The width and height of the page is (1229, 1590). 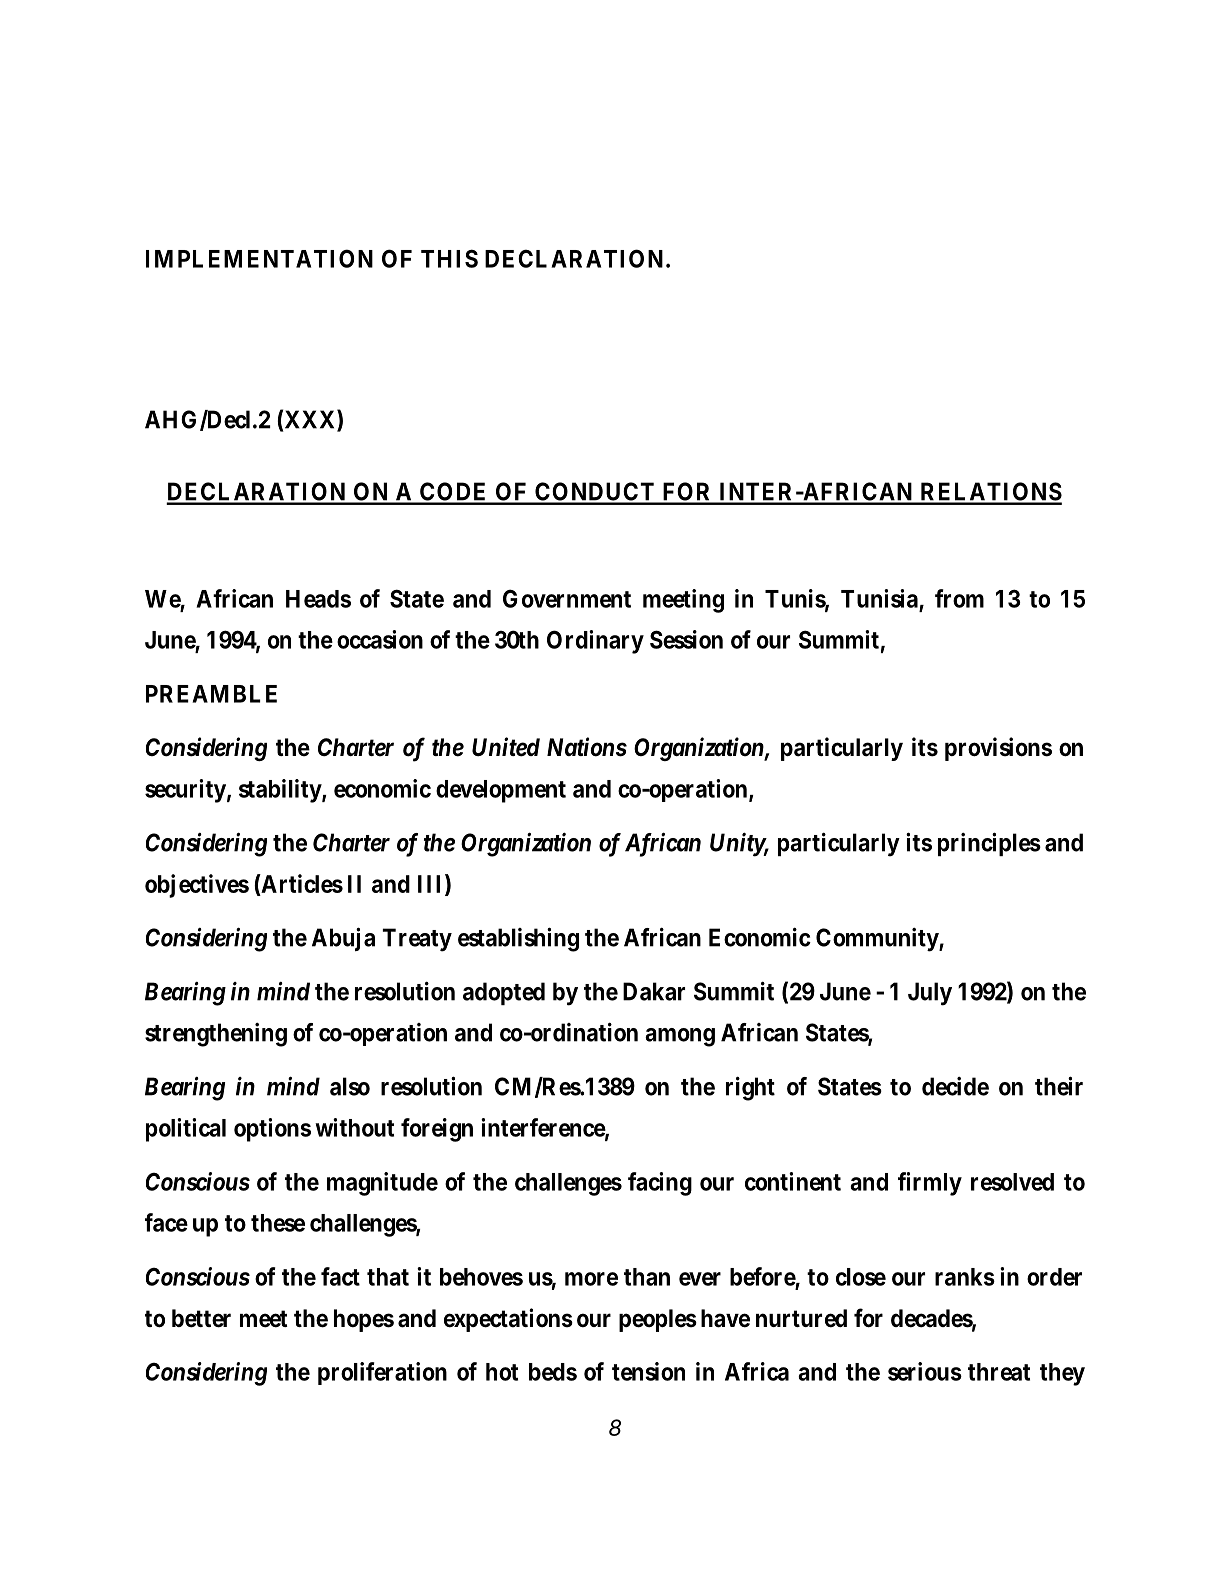 What do you see at coordinates (680, 1037) in the page?
I see `among` at bounding box center [680, 1037].
